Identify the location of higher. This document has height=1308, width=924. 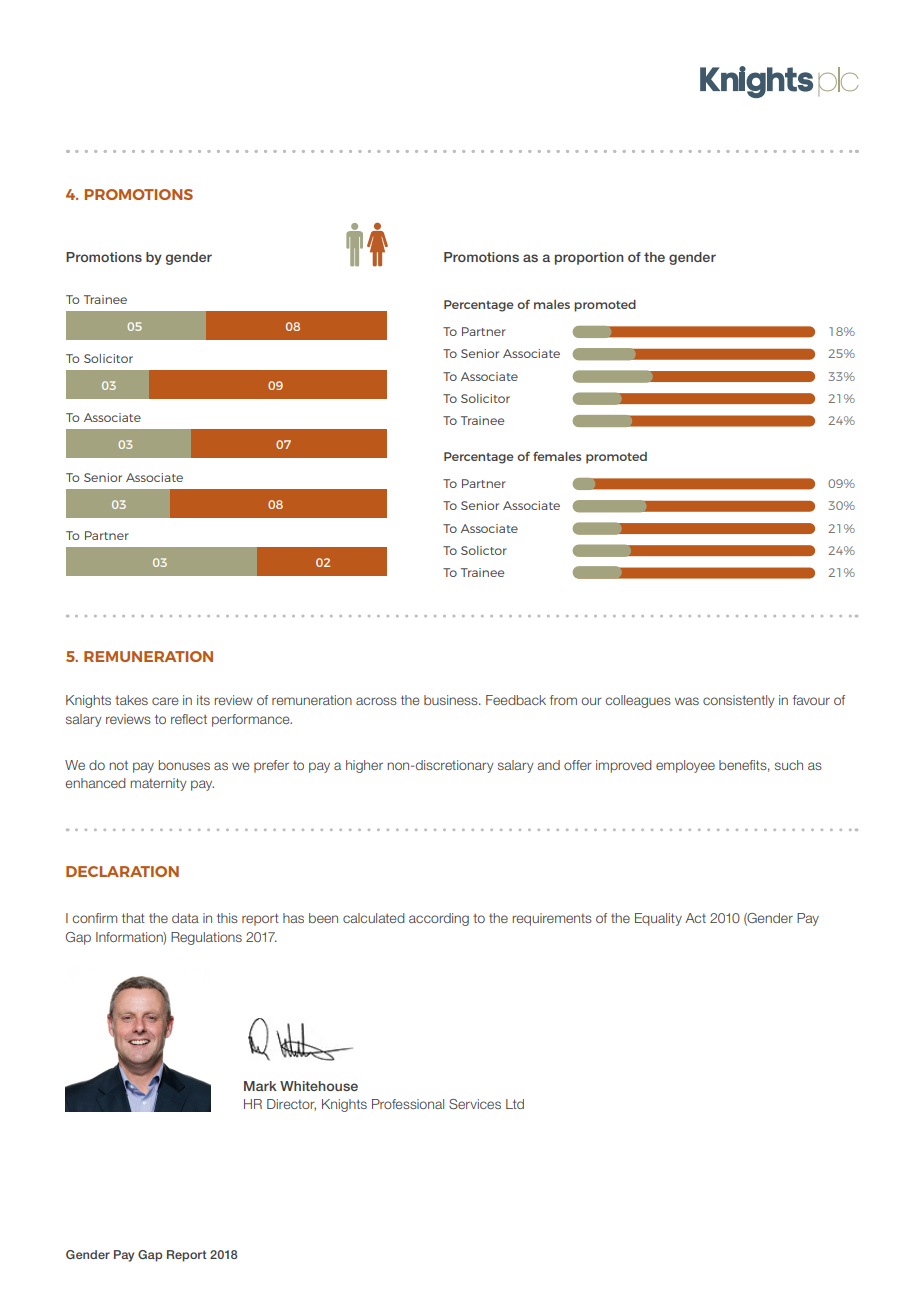
(364, 766).
